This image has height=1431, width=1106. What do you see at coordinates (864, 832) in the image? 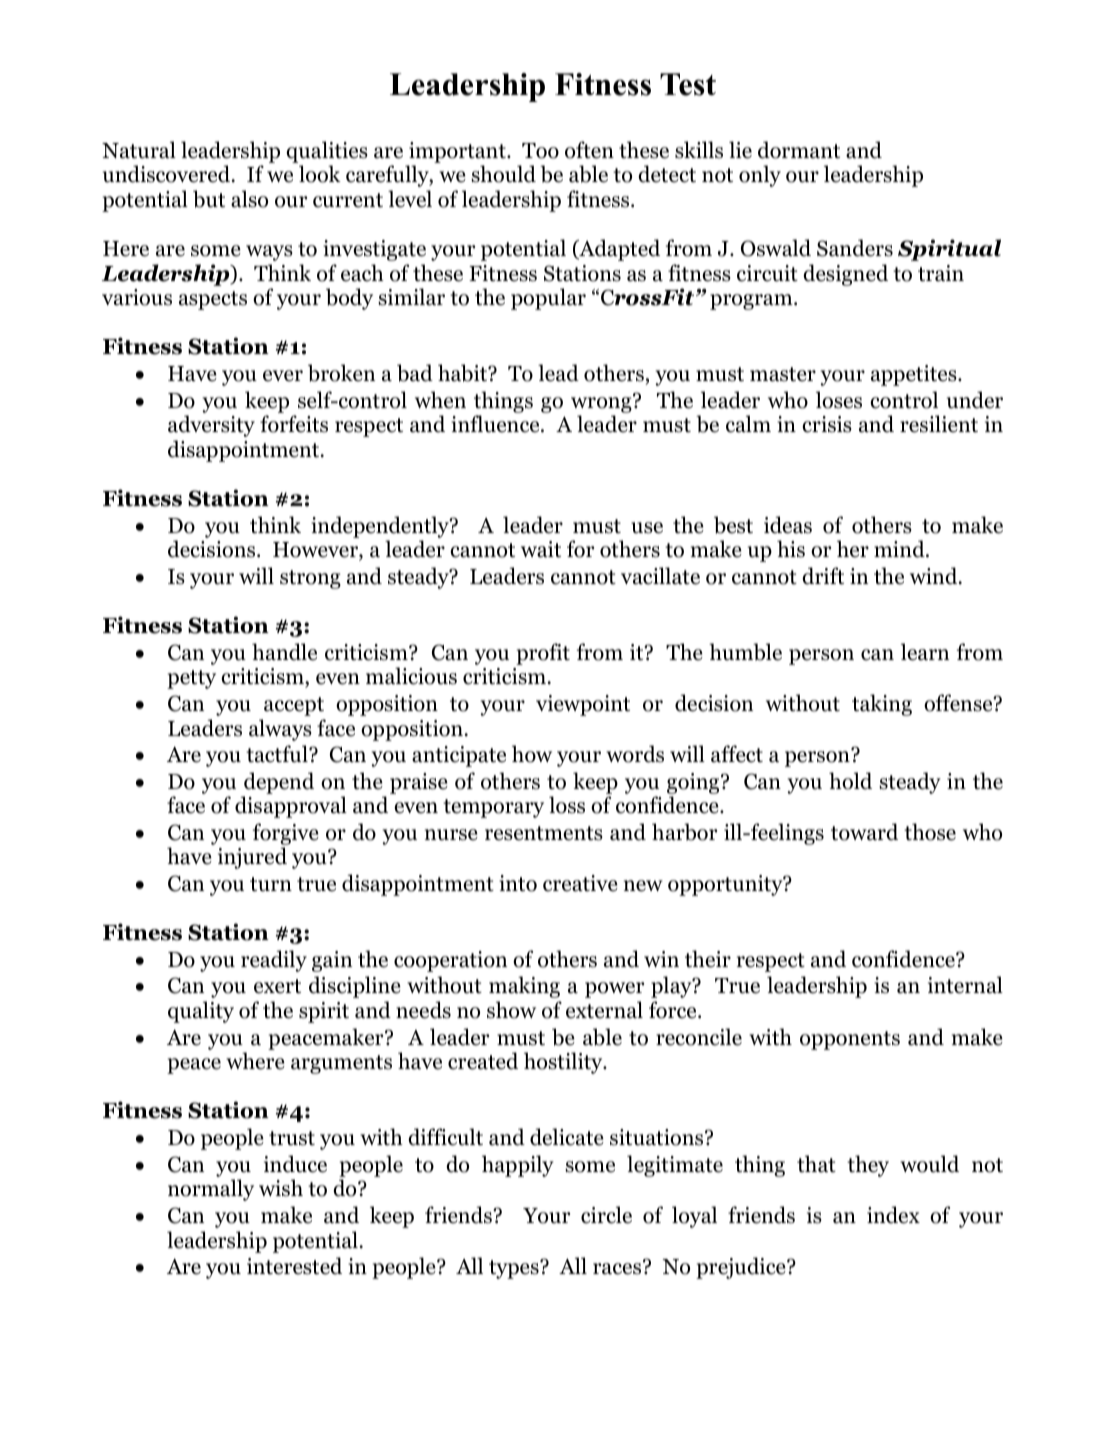
I see `toward` at bounding box center [864, 832].
